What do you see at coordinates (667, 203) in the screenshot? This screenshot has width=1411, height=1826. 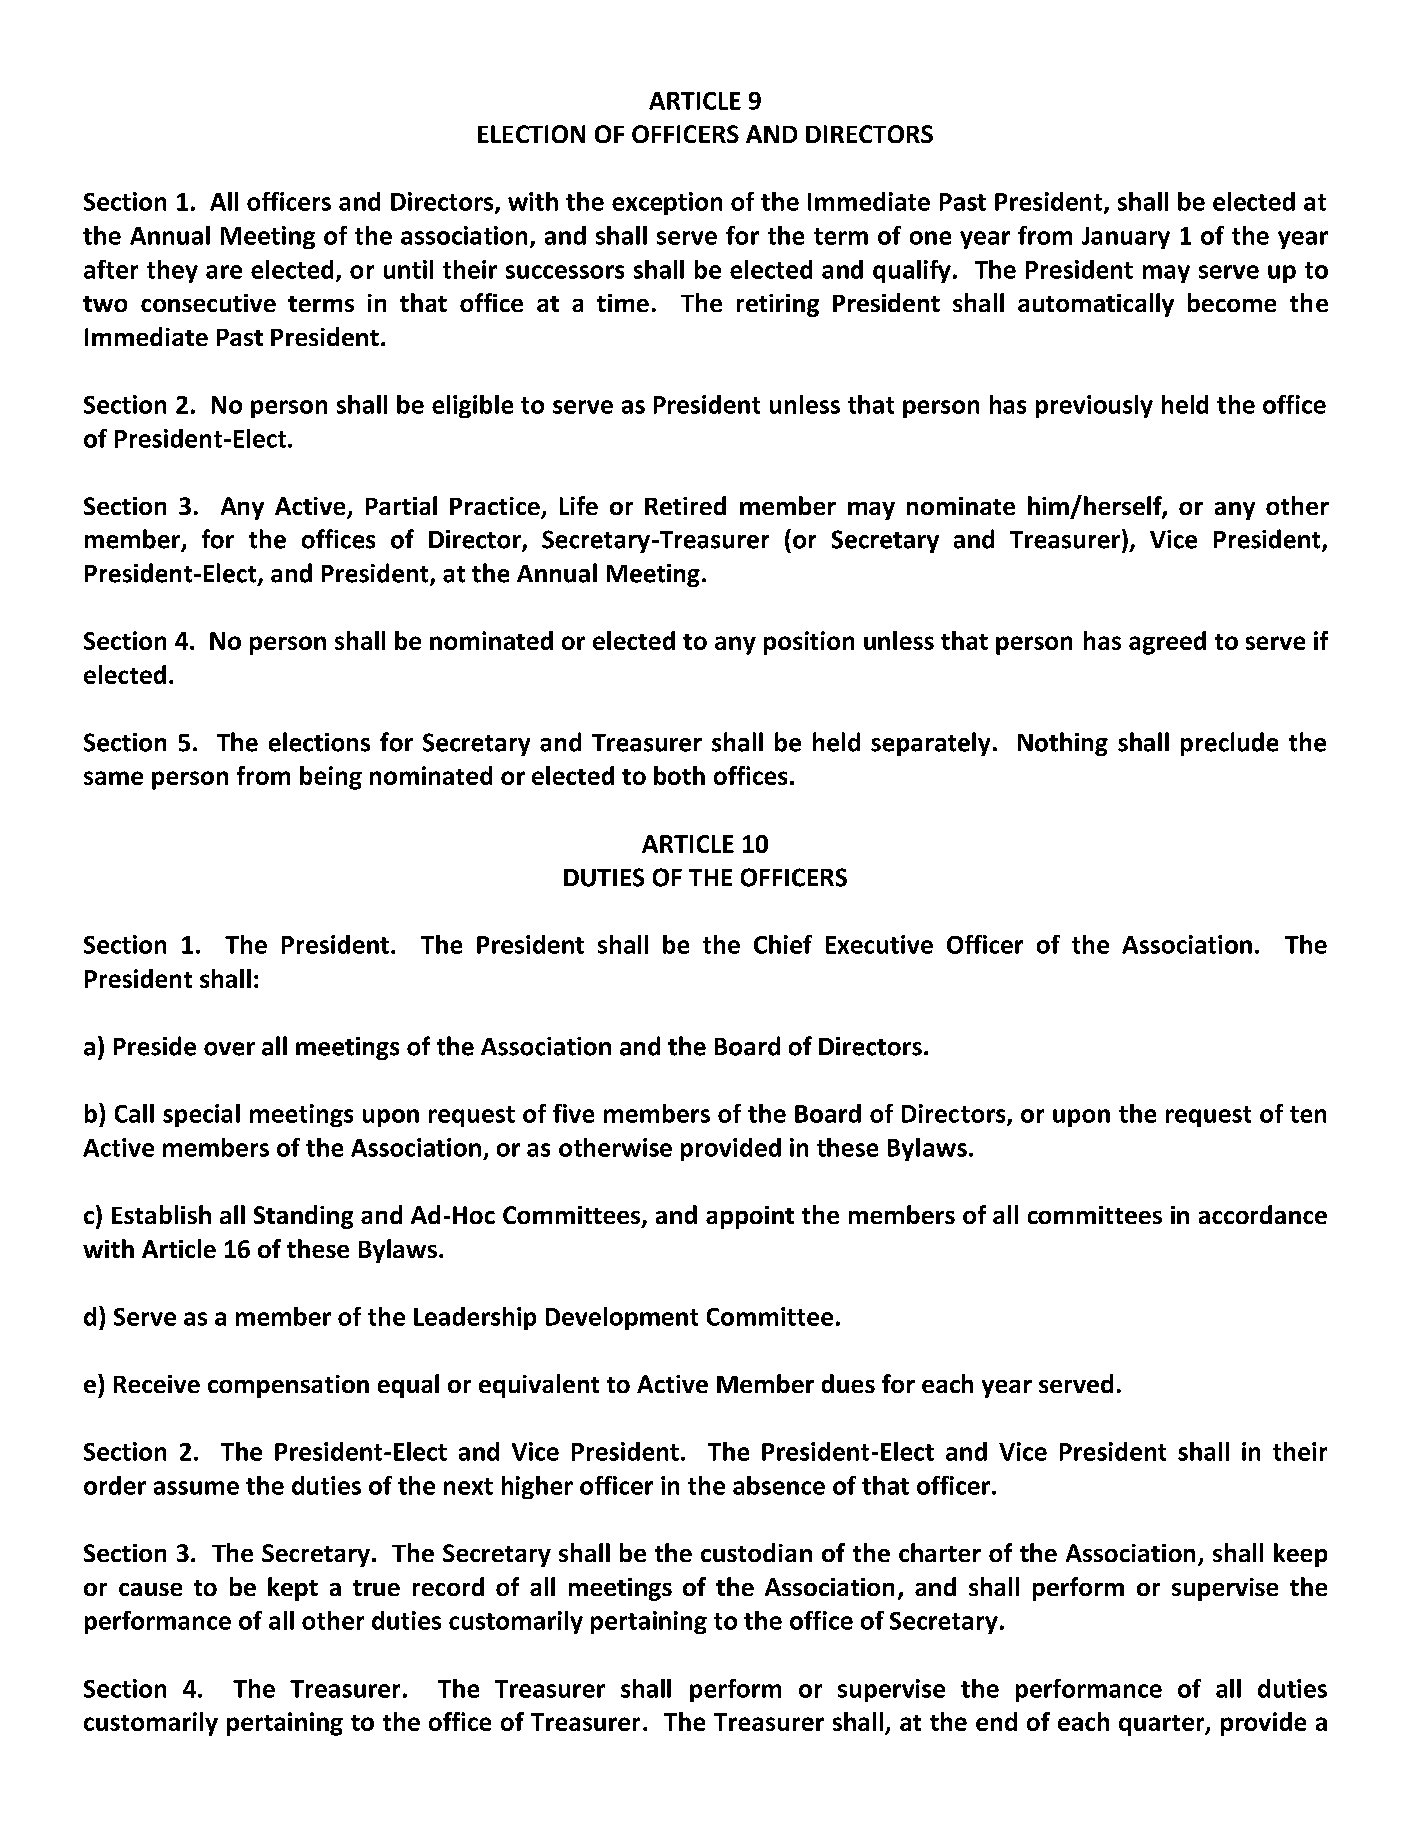 I see `exception` at bounding box center [667, 203].
